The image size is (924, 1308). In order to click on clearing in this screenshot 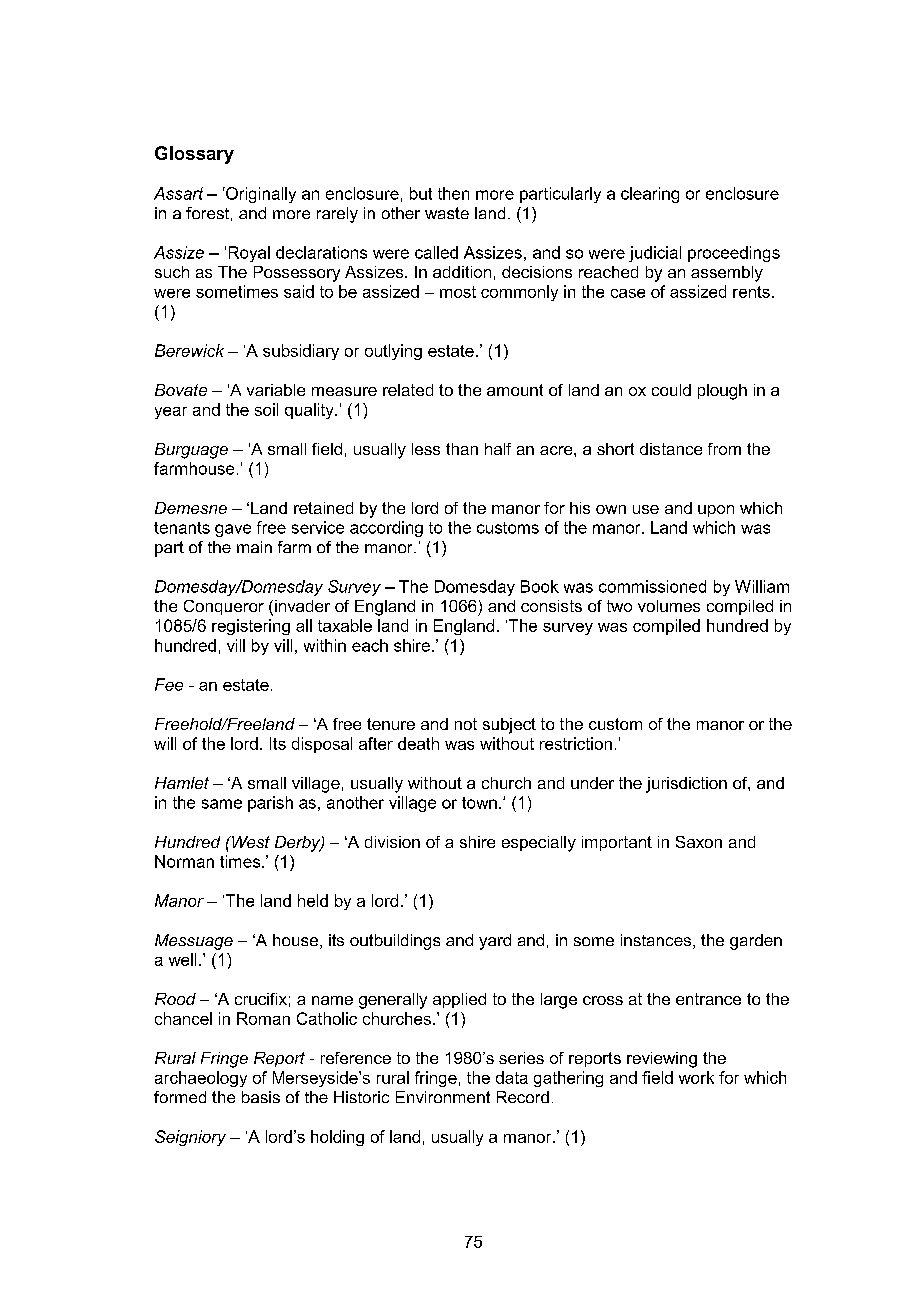, I will do `click(650, 195)`.
